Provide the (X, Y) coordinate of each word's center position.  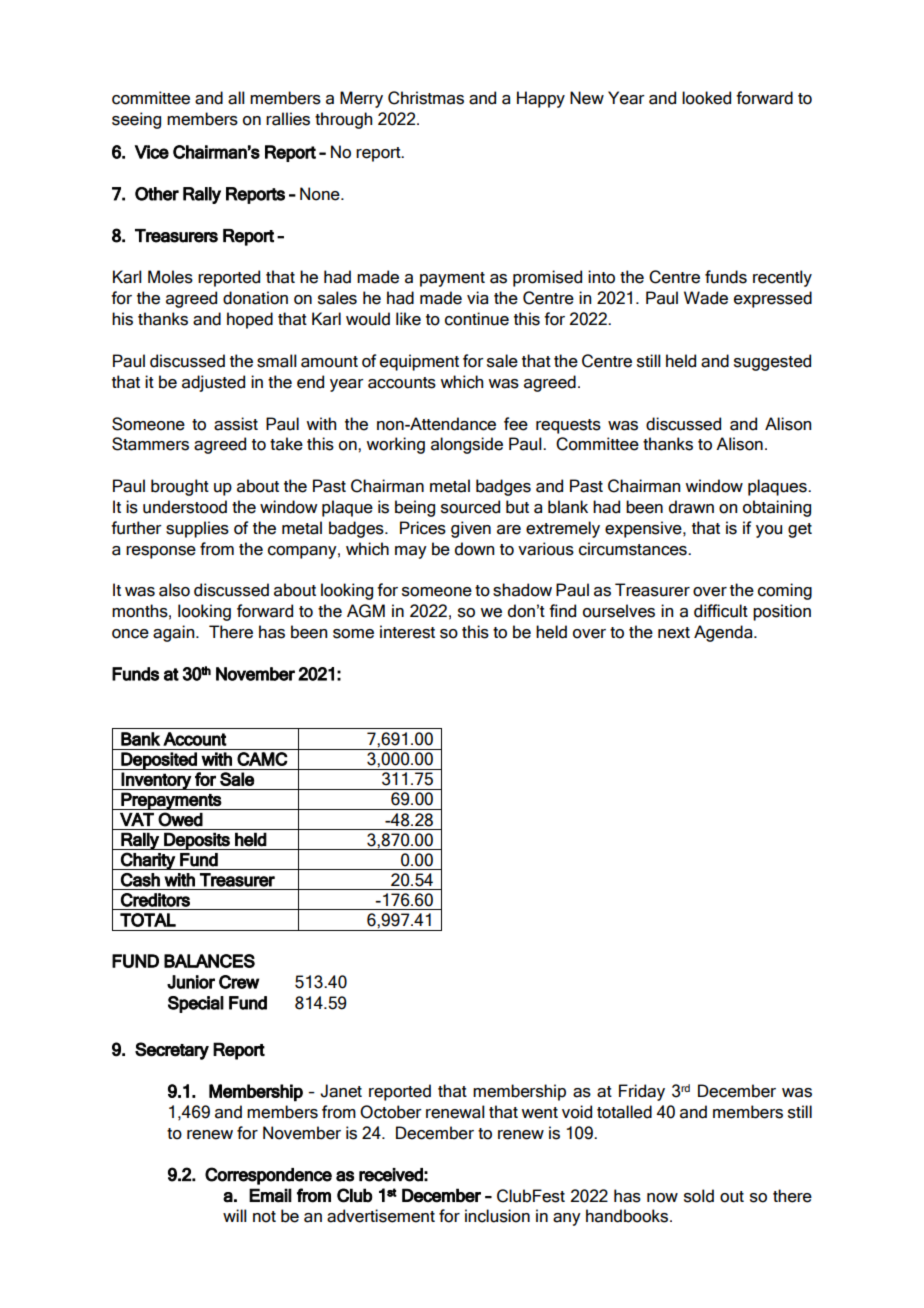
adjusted (213, 383)
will (235, 1215)
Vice (152, 152)
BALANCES (209, 961)
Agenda (724, 633)
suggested (772, 362)
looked (706, 98)
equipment (419, 362)
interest (407, 632)
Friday (642, 1092)
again (175, 633)
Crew (239, 982)
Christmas (426, 98)
